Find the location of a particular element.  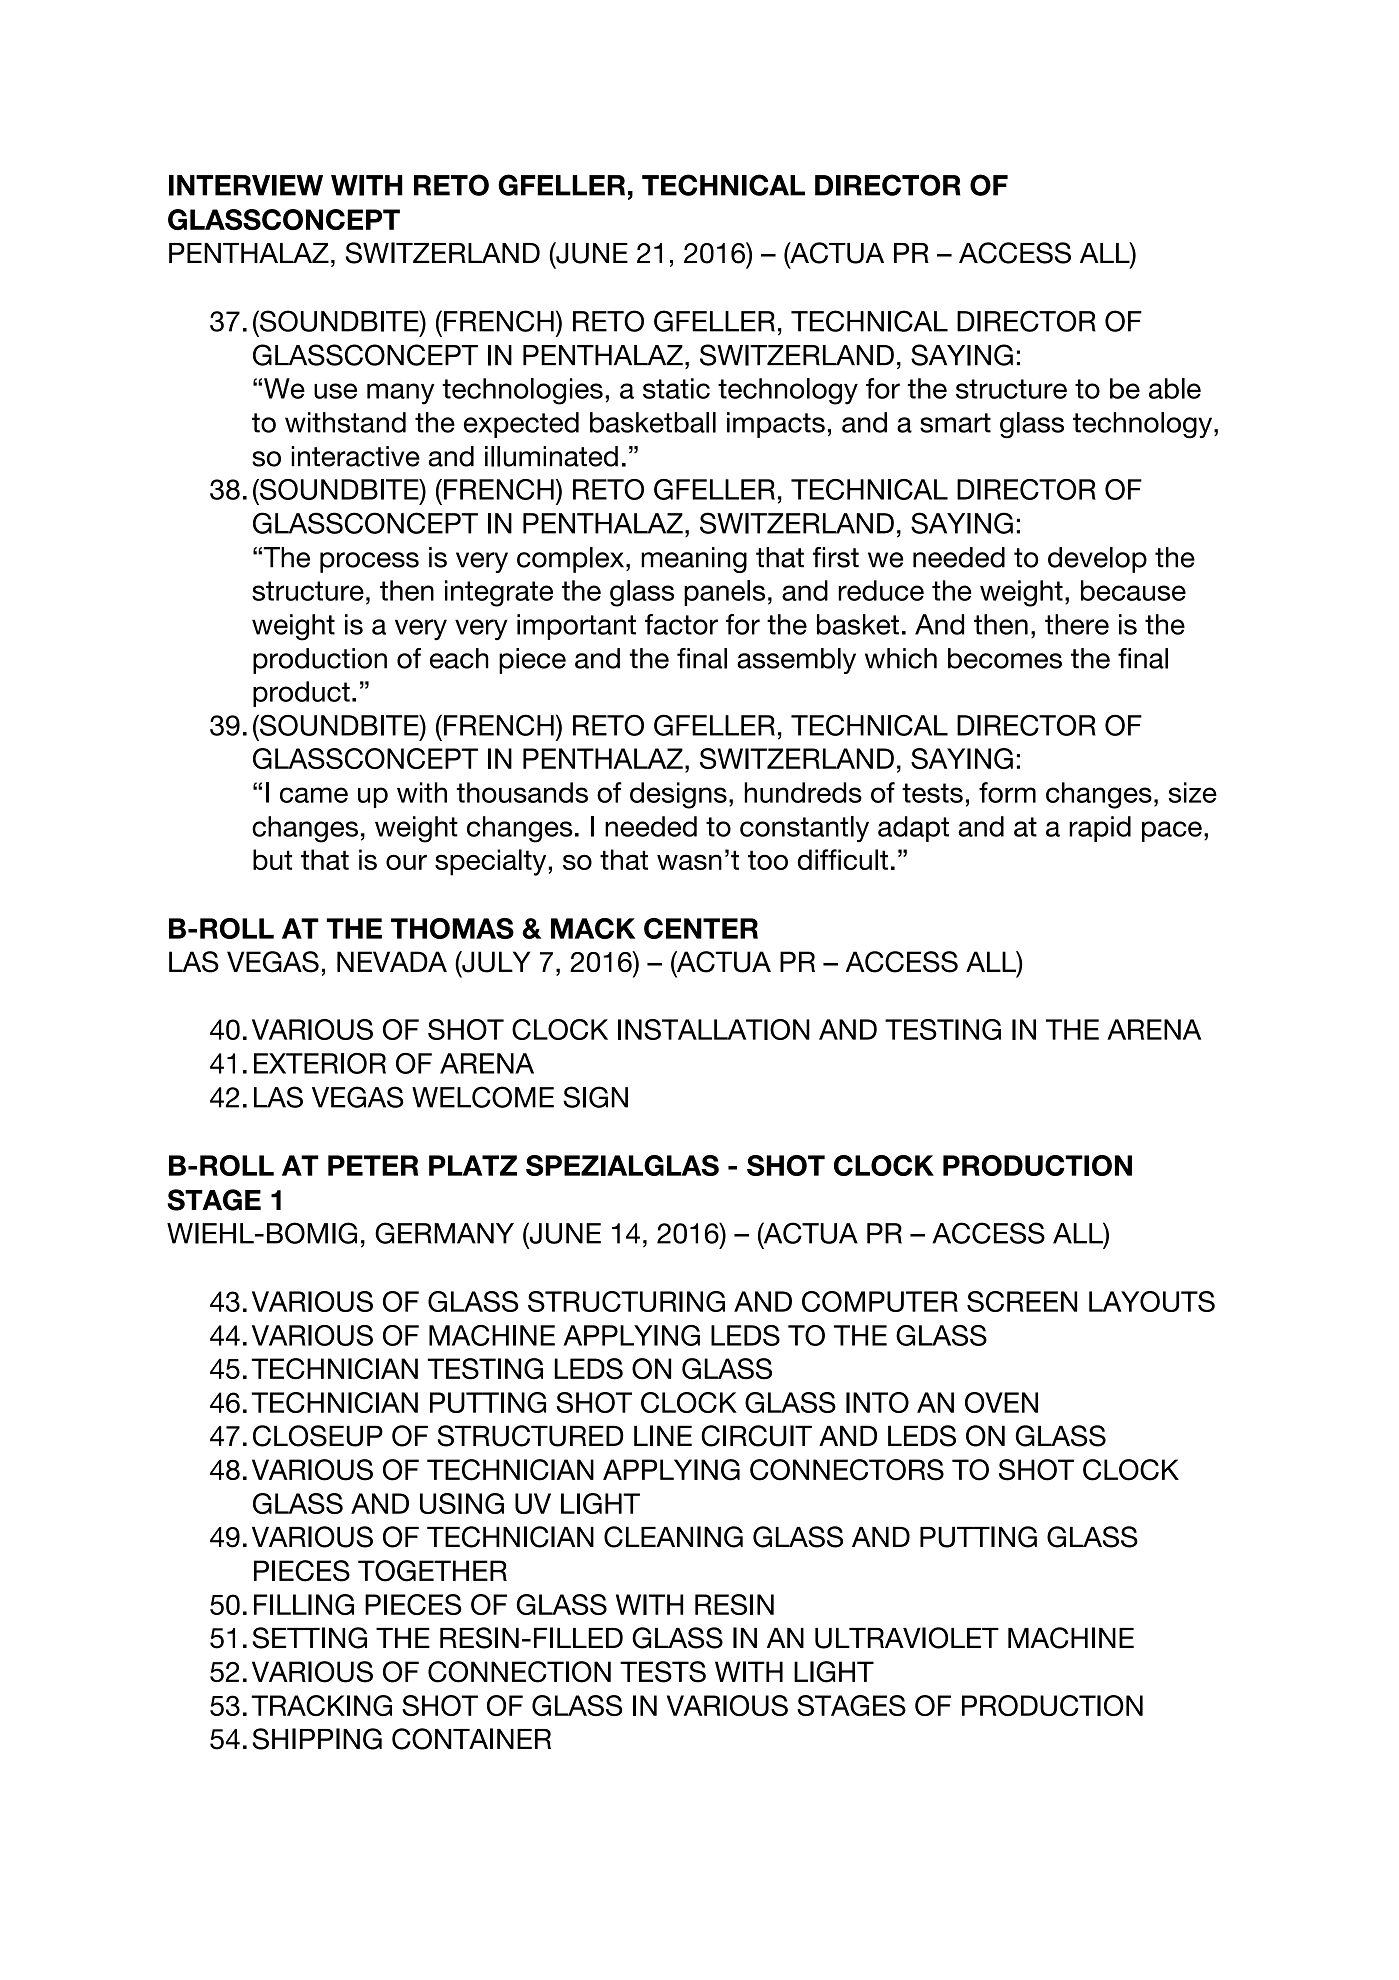

INTERVIEW is located at coordinates (246, 185).
